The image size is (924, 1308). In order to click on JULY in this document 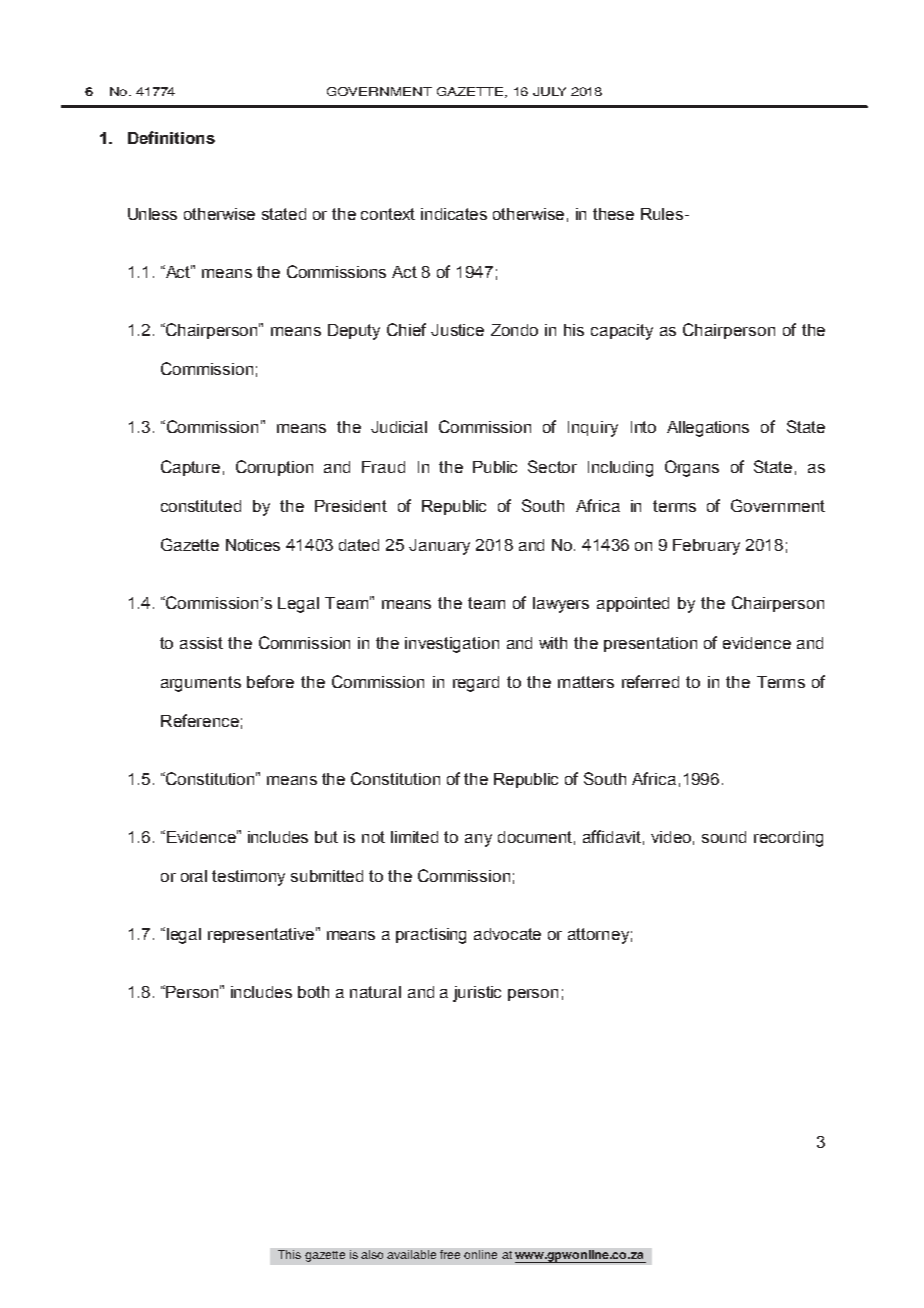, I will do `click(549, 91)`.
